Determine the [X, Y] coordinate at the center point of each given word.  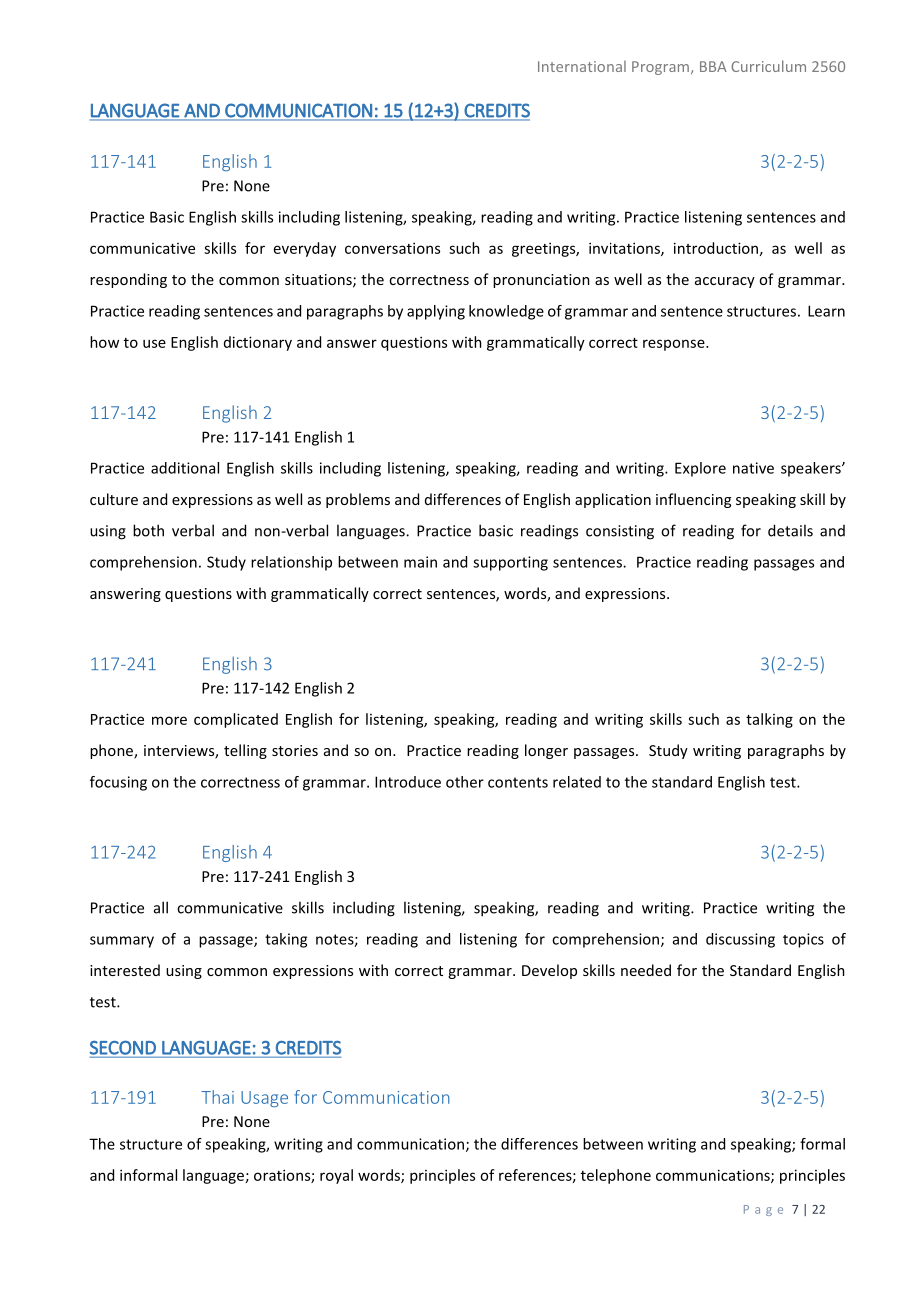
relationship [291, 563]
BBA [713, 66]
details [790, 530]
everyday [305, 249]
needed [646, 970]
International [582, 66]
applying [436, 312]
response [675, 345]
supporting [510, 563]
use [154, 343]
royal [336, 1176]
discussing [740, 940]
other [465, 782]
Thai [217, 1097]
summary [122, 942]
